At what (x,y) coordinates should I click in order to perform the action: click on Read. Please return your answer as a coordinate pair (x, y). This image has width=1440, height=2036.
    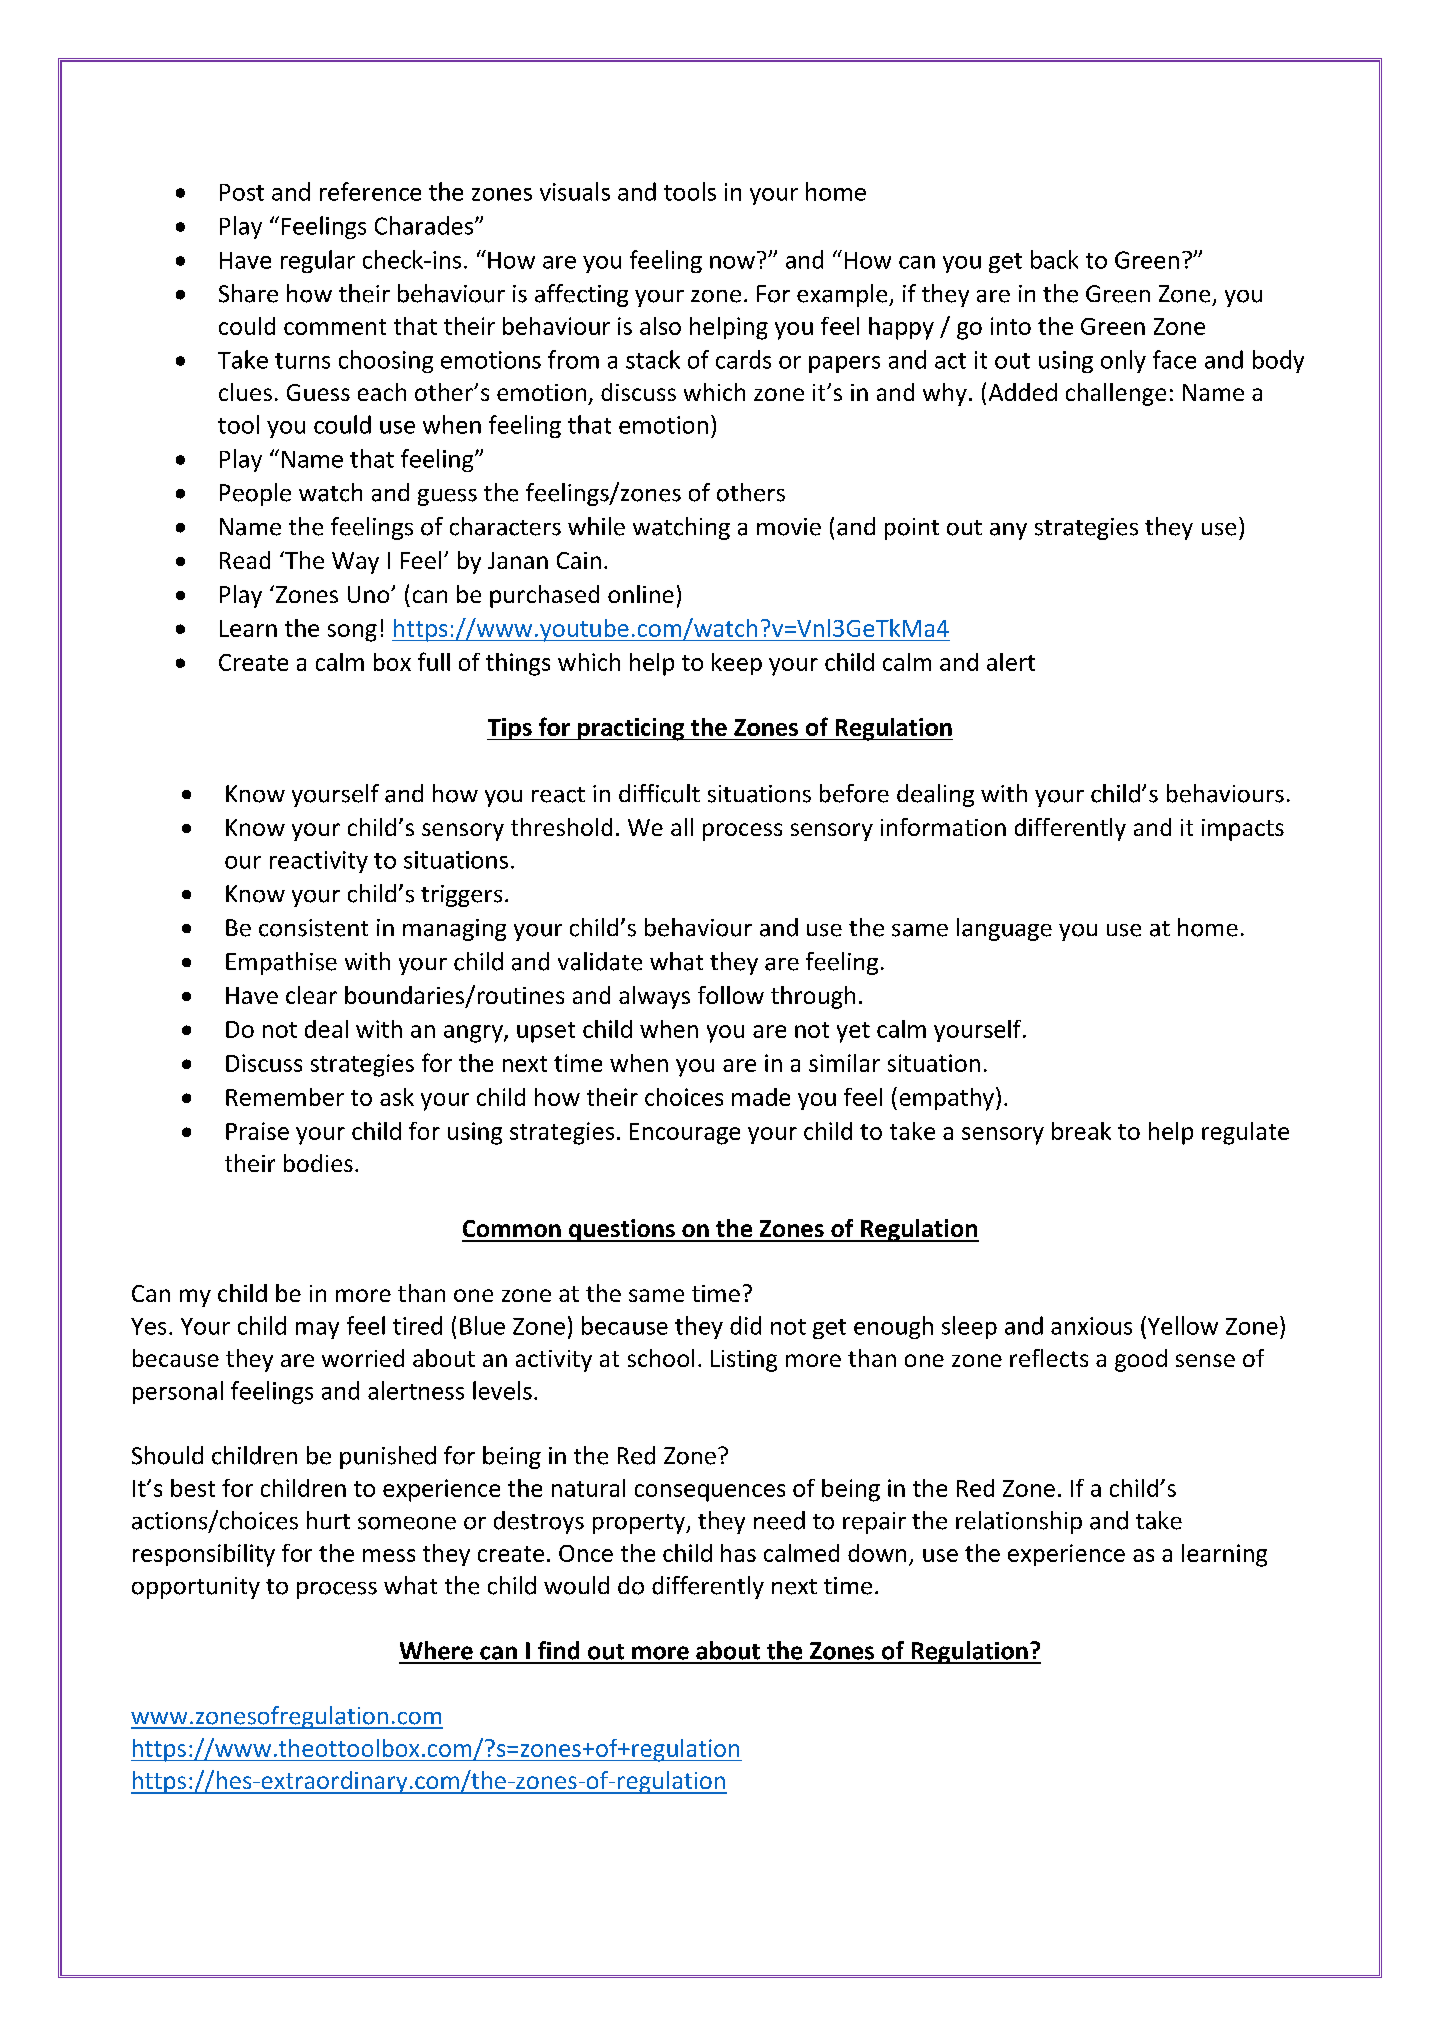
    Looking at the image, I should click on (245, 560).
